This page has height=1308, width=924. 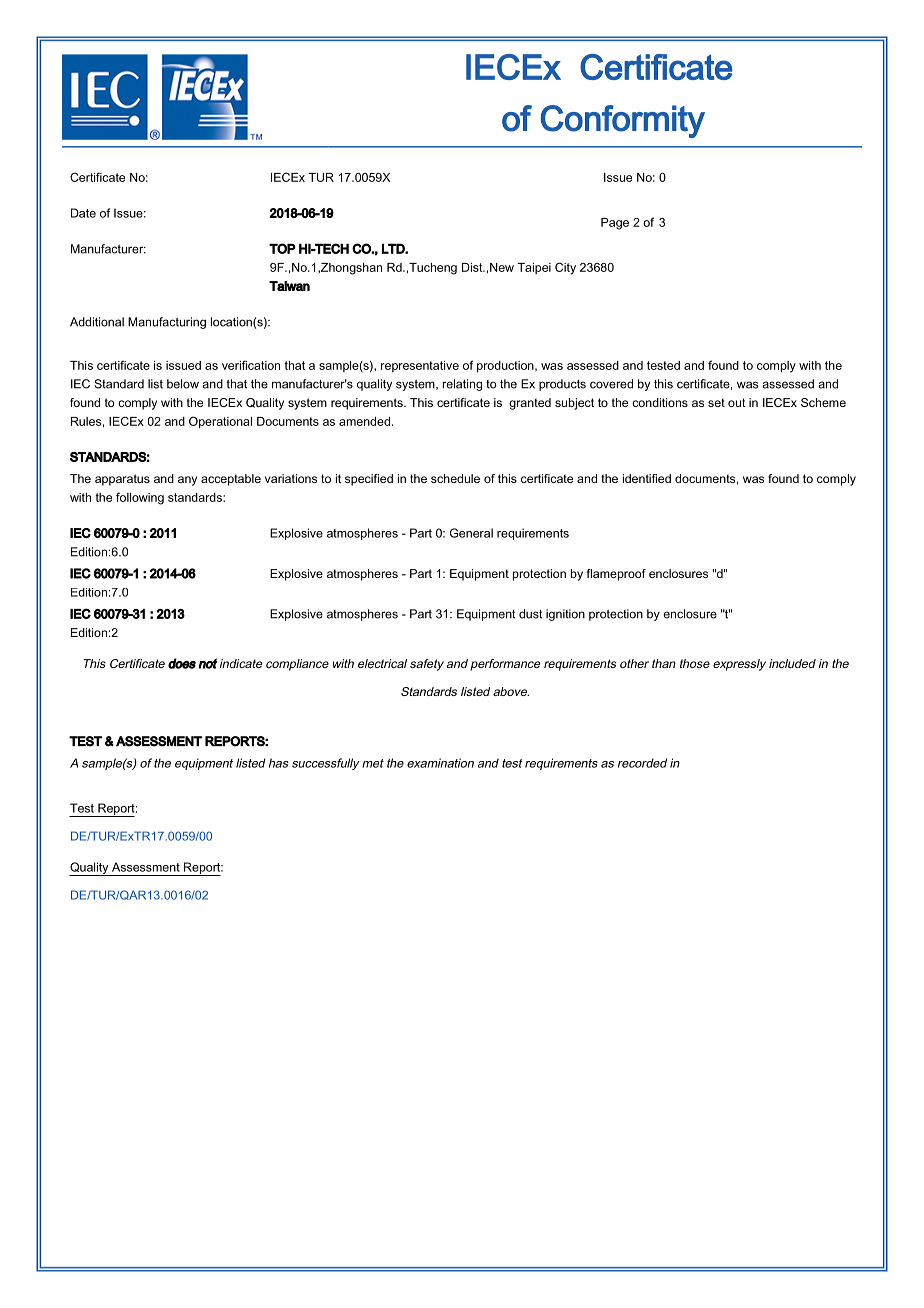 What do you see at coordinates (615, 224) in the page?
I see `Page` at bounding box center [615, 224].
